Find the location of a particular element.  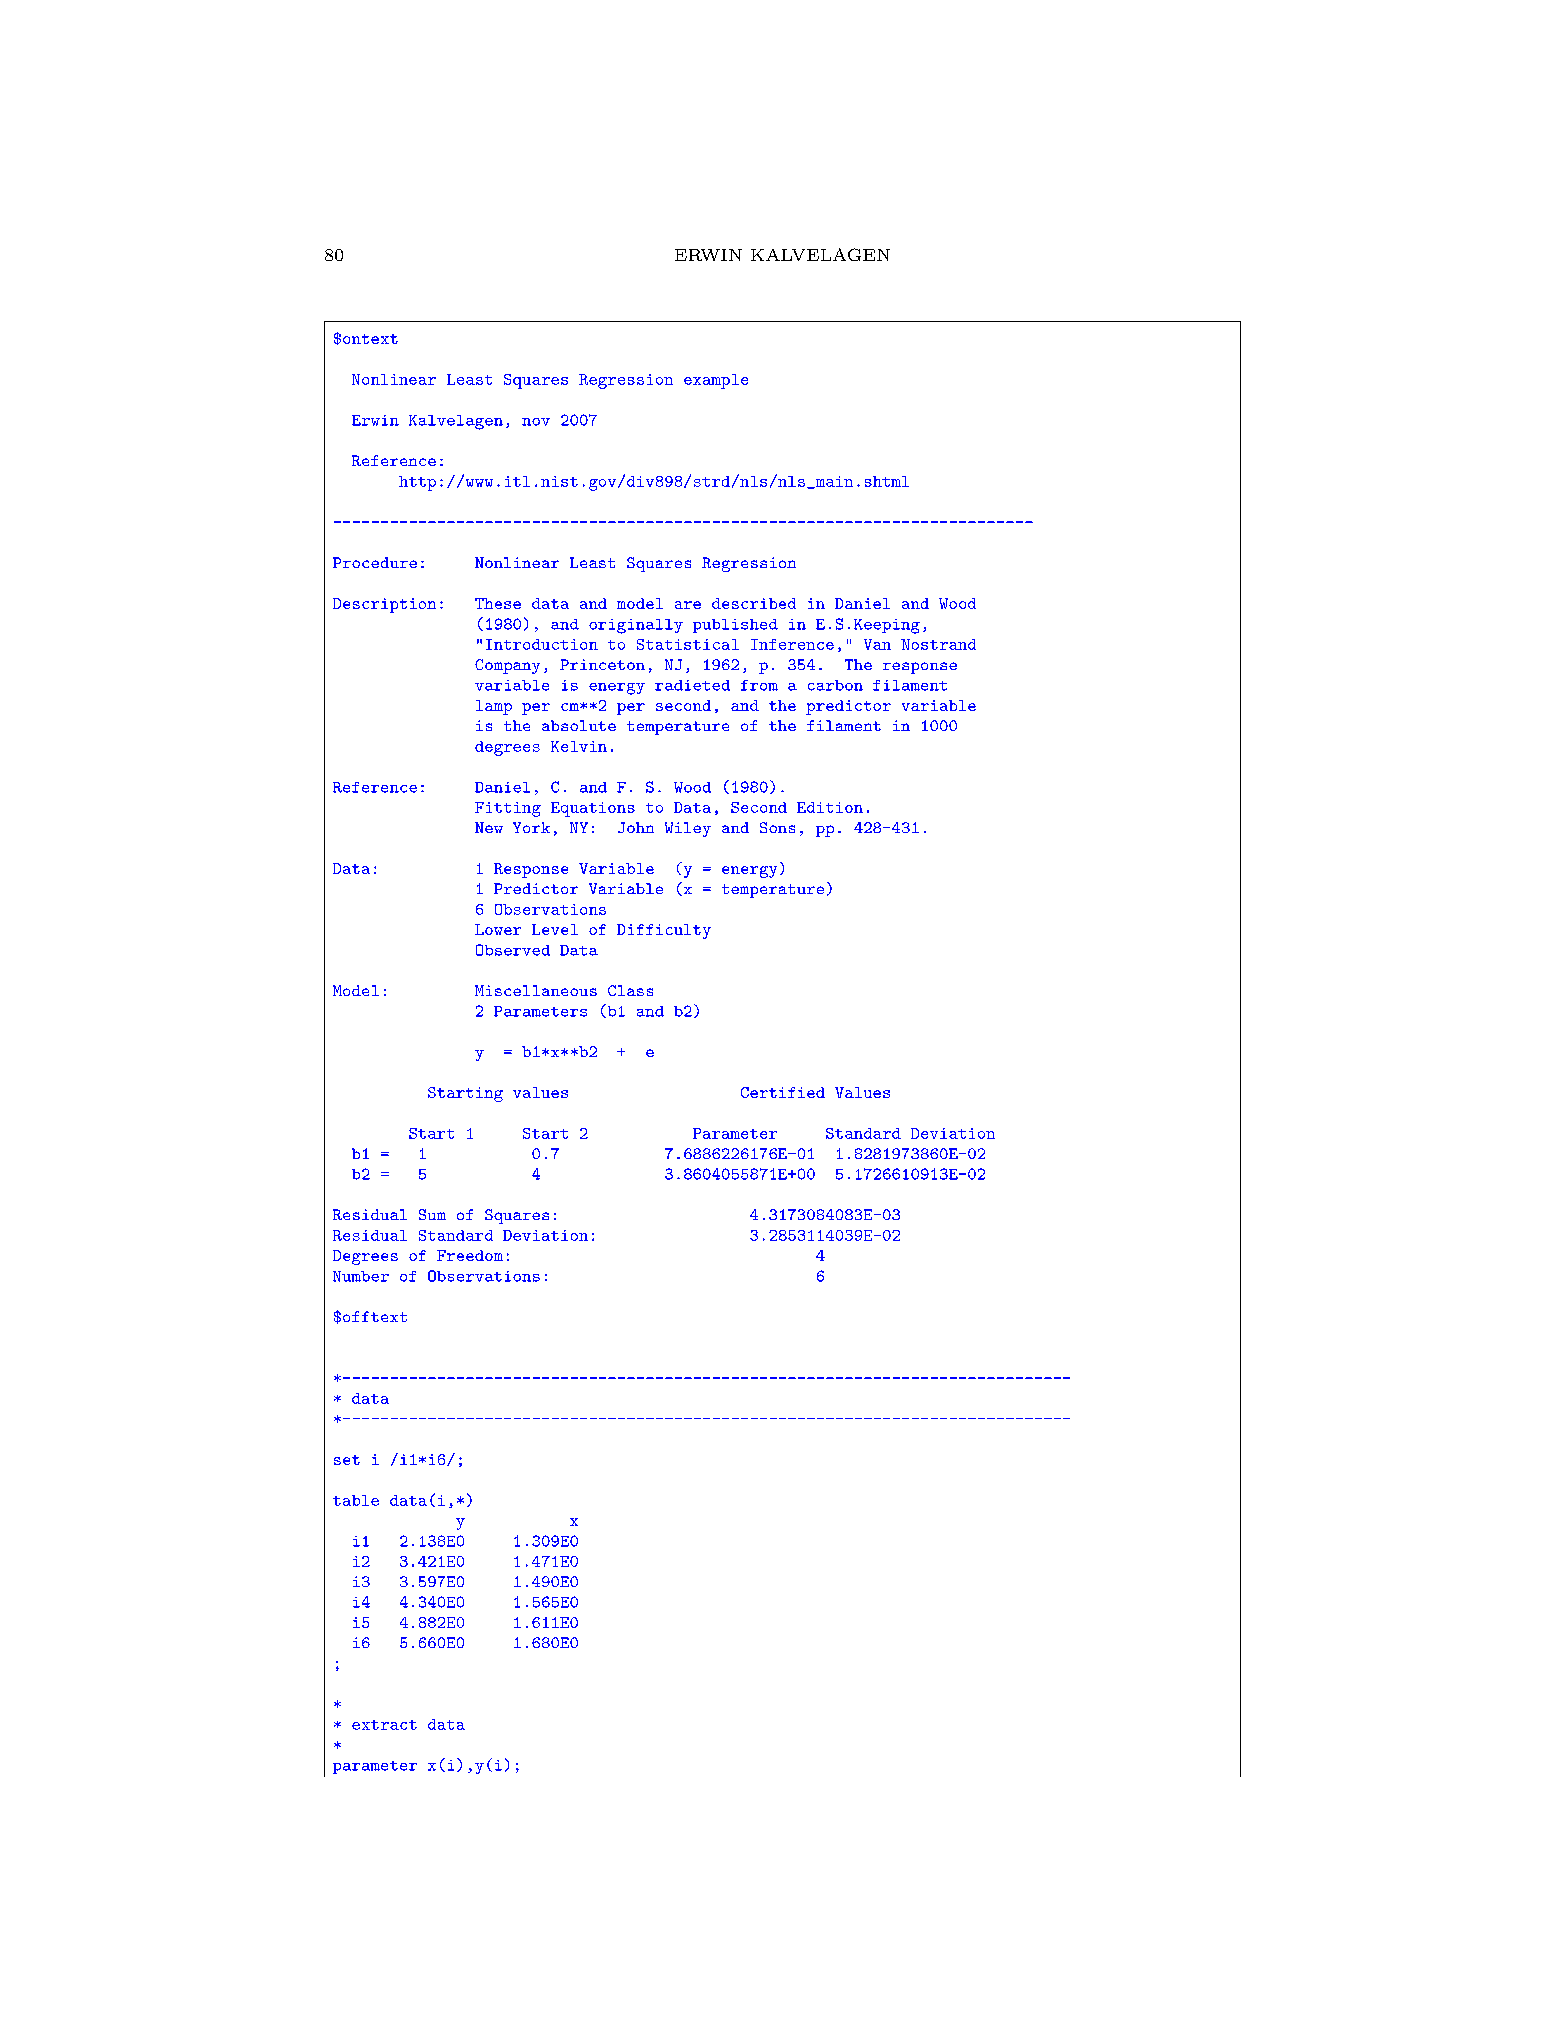

described is located at coordinates (754, 603).
